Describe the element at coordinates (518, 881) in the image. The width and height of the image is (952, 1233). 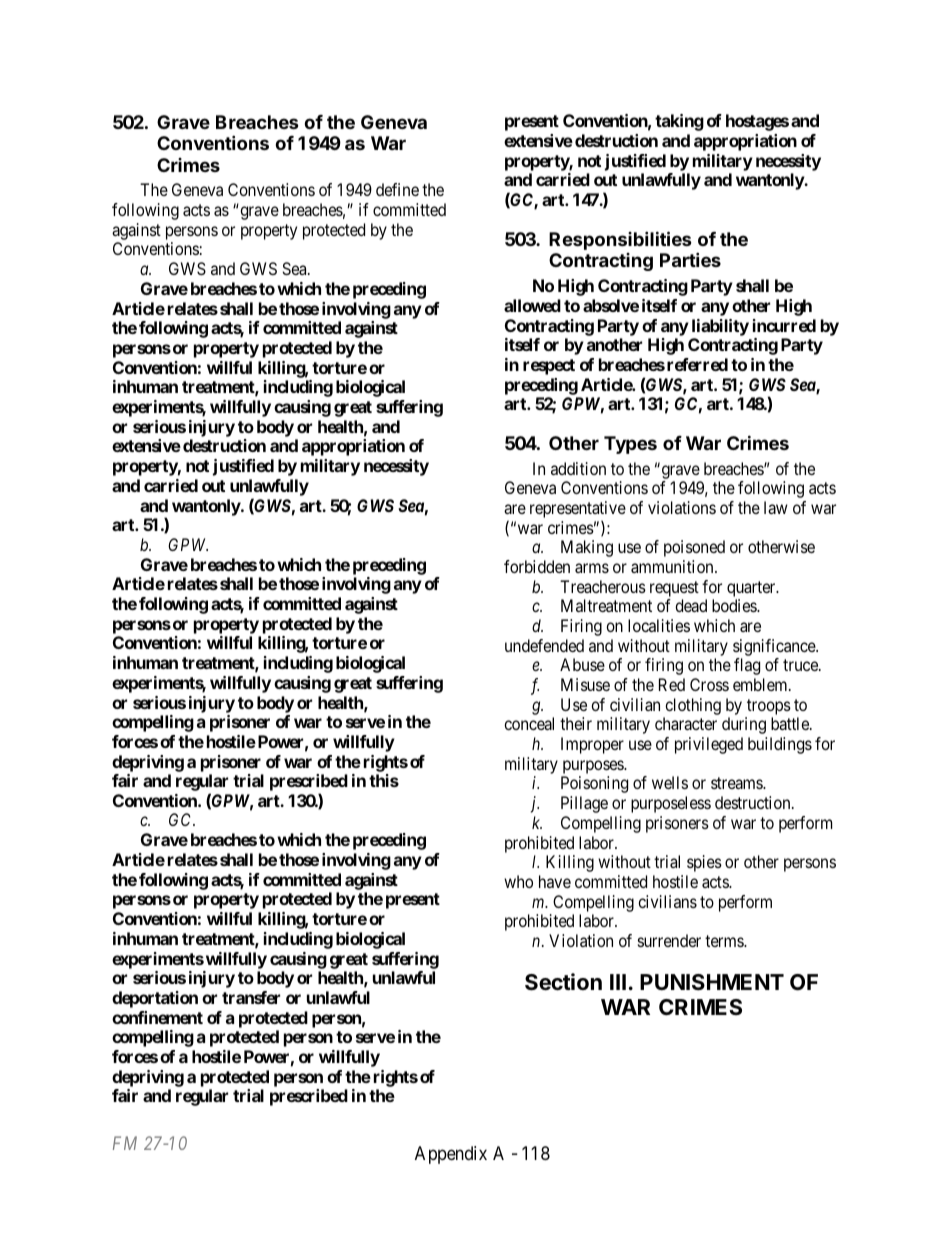
I see `who` at that location.
